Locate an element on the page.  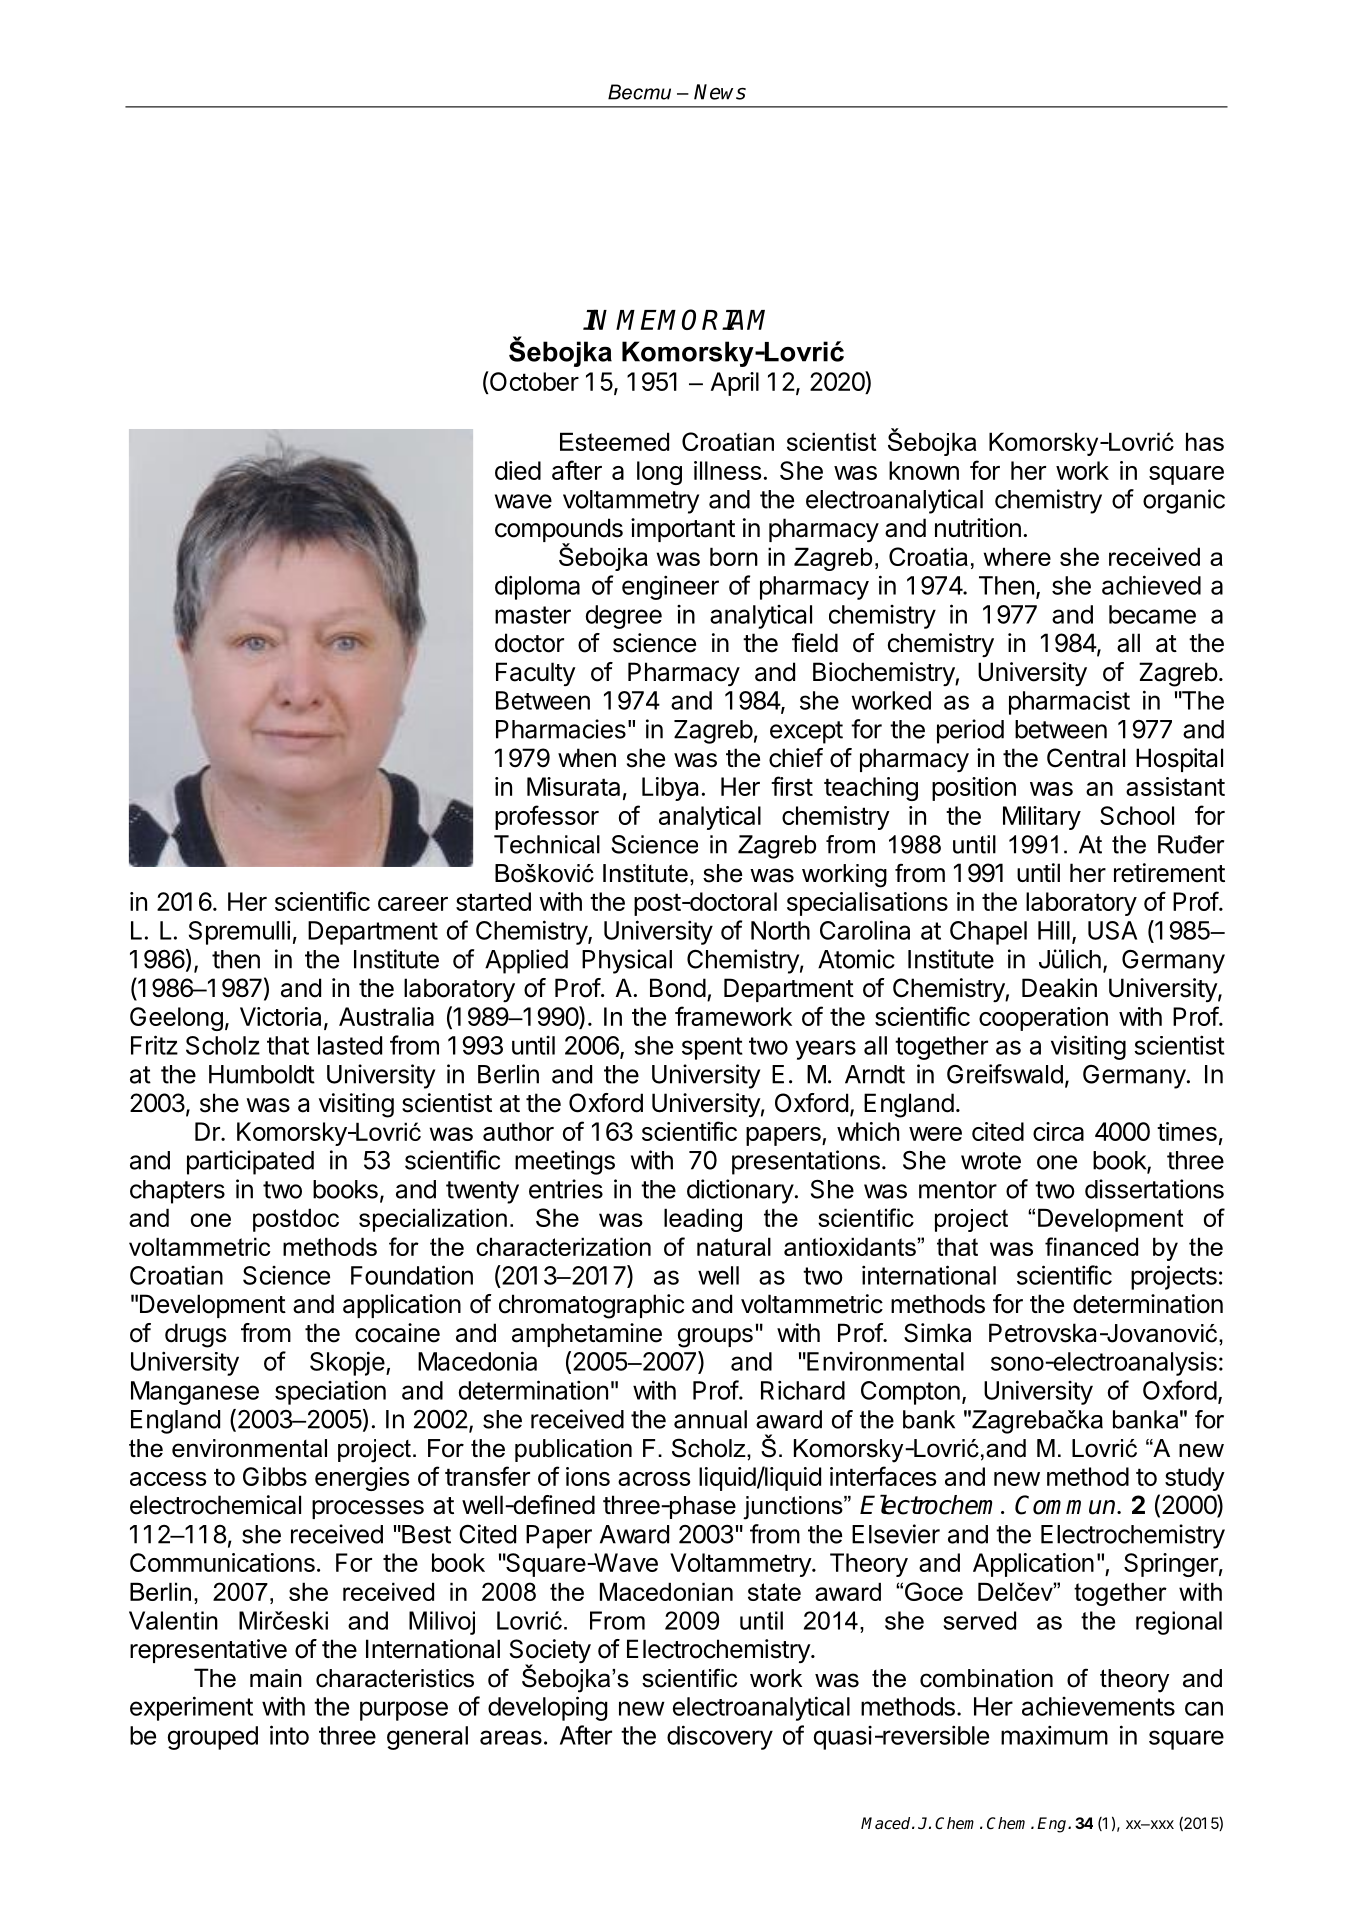
News is located at coordinates (720, 92).
